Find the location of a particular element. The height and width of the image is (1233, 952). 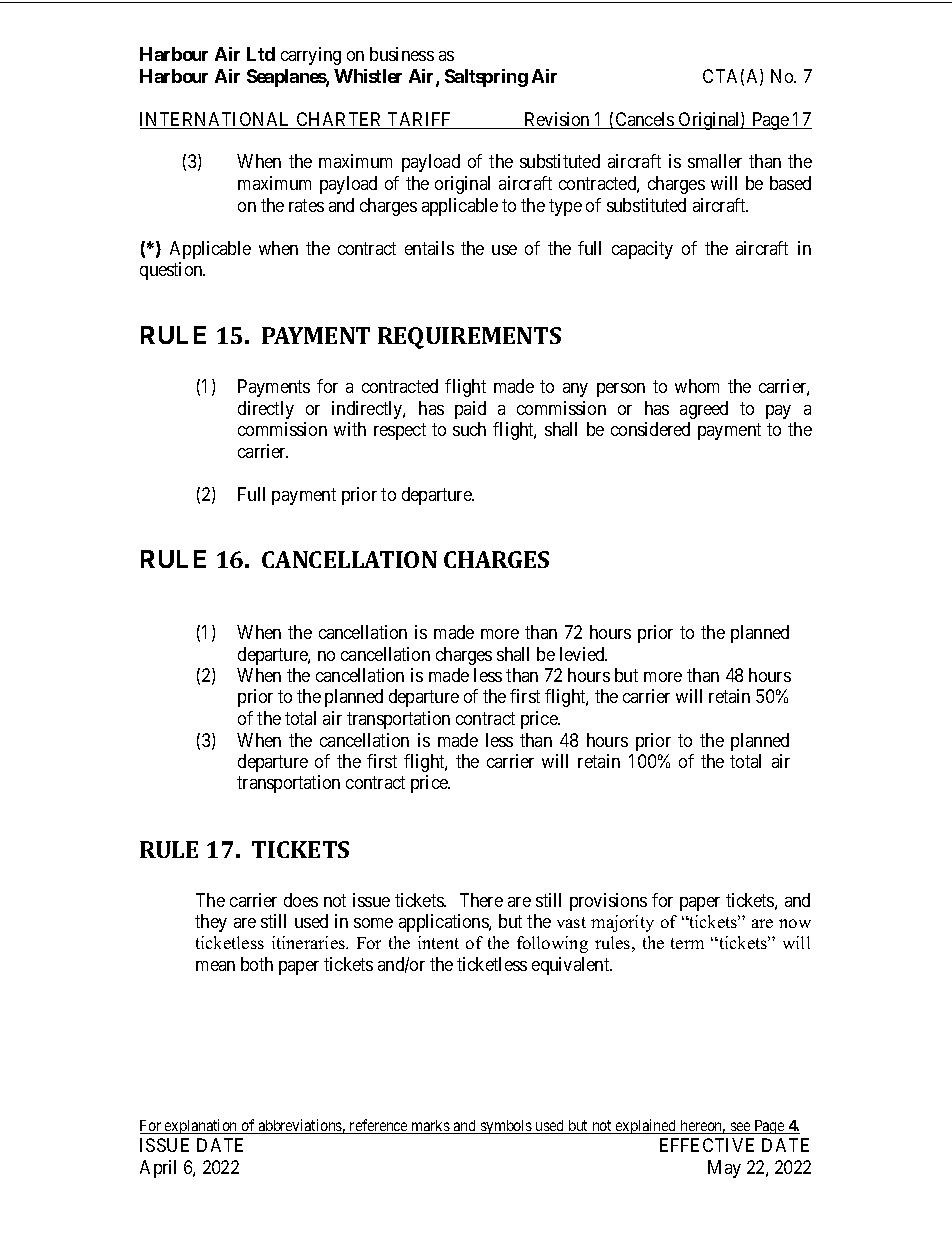

symbols is located at coordinates (506, 1127).
